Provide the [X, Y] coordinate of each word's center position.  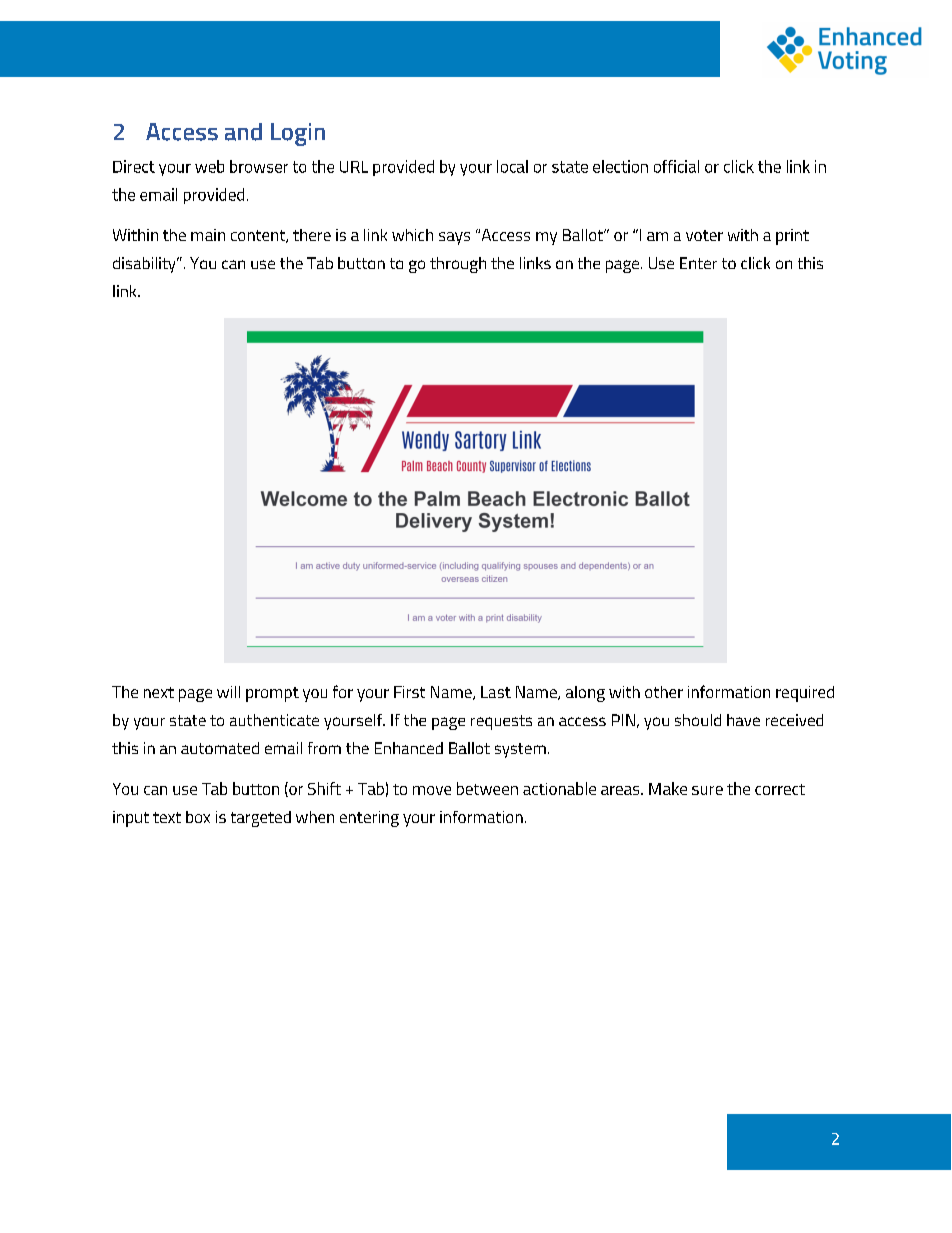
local [512, 166]
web [209, 166]
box [198, 817]
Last [496, 692]
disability [145, 265]
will [228, 692]
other [664, 692]
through [458, 265]
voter [704, 235]
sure [707, 790]
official [676, 166]
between [487, 788]
